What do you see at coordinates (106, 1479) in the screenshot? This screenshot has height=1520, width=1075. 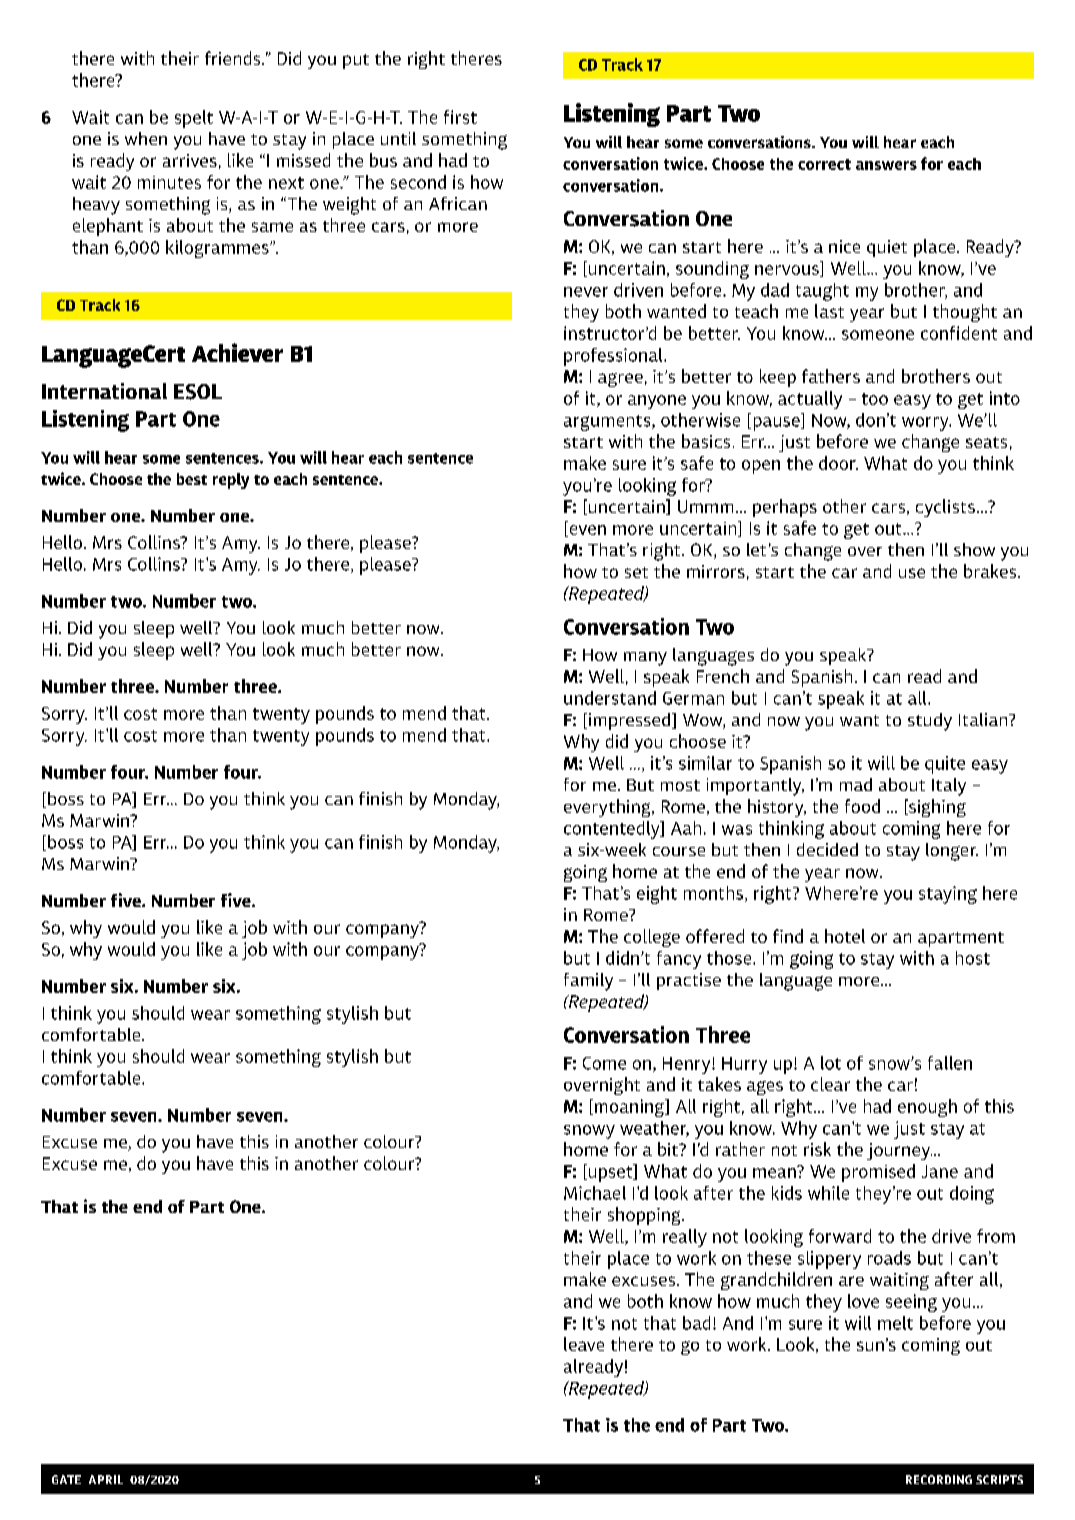 I see `APRIL` at bounding box center [106, 1479].
